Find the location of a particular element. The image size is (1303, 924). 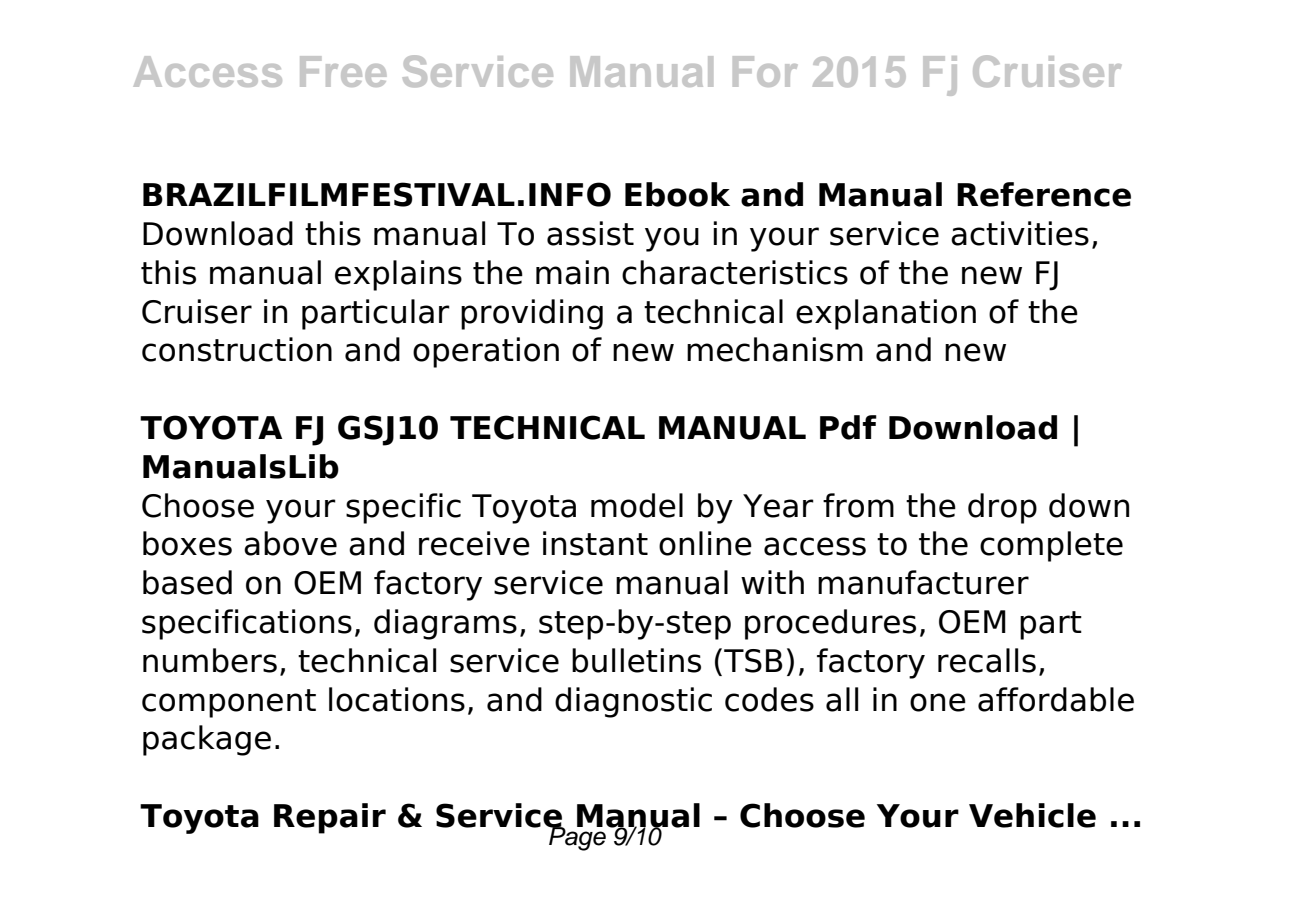

Repair is located at coordinates (330, 818).
